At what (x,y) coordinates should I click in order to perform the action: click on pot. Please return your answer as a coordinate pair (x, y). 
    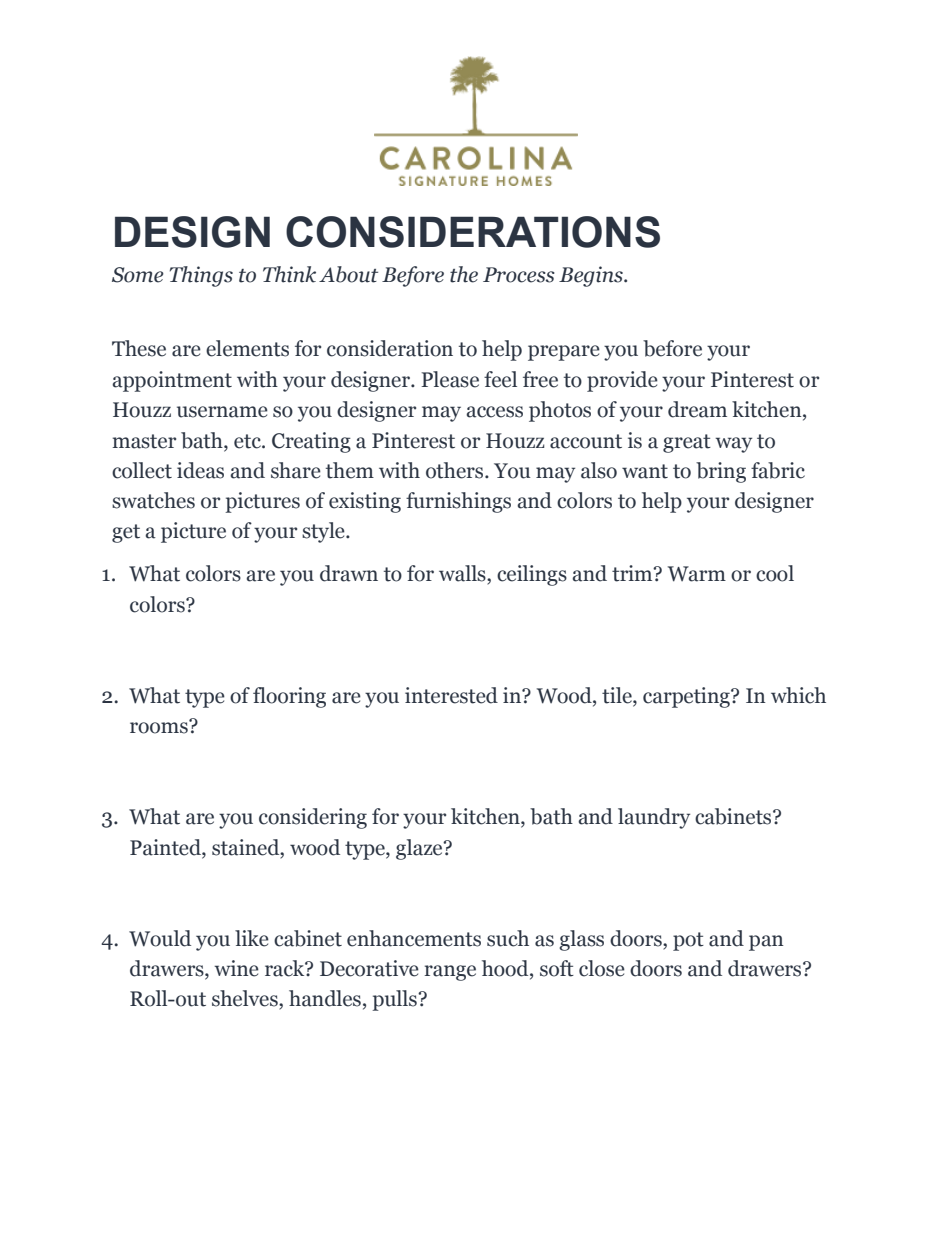
    Looking at the image, I should click on (688, 941).
